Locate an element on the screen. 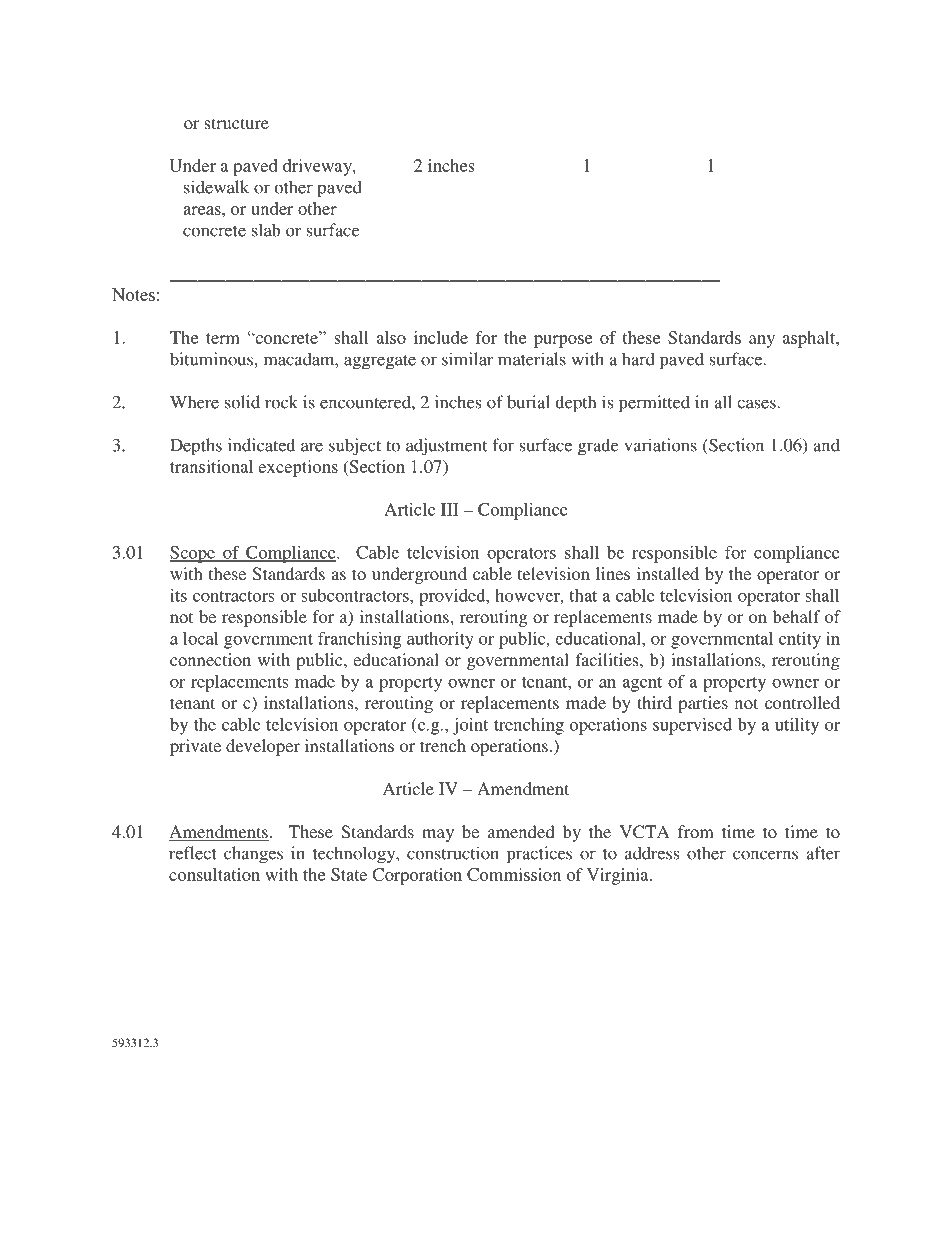 The width and height of the screenshot is (952, 1233). cases is located at coordinates (756, 404).
